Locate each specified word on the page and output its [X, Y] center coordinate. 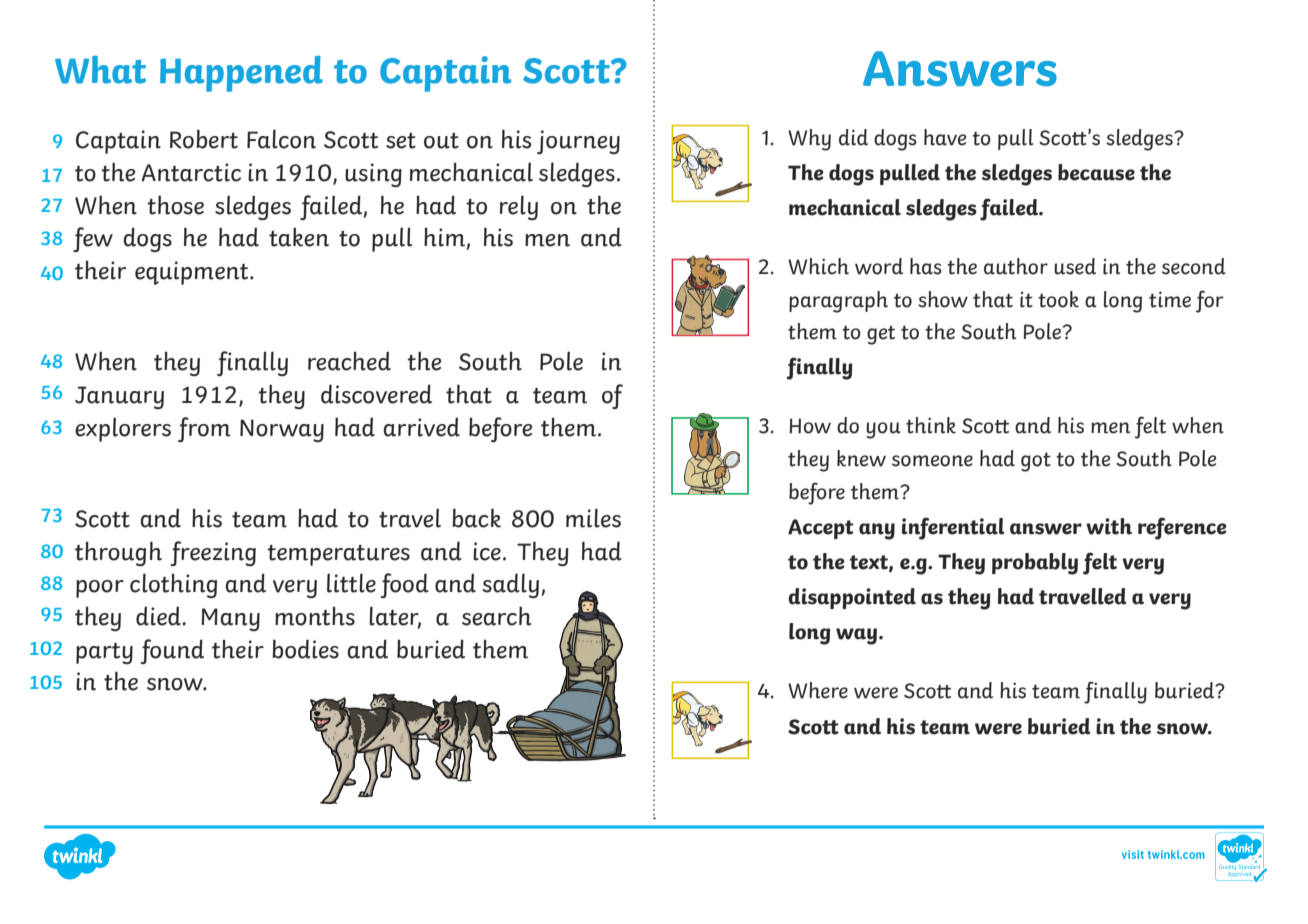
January [119, 397]
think [931, 425]
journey [578, 142]
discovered [376, 394]
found [172, 651]
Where [818, 690]
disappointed [852, 598]
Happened [241, 74]
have [945, 137]
